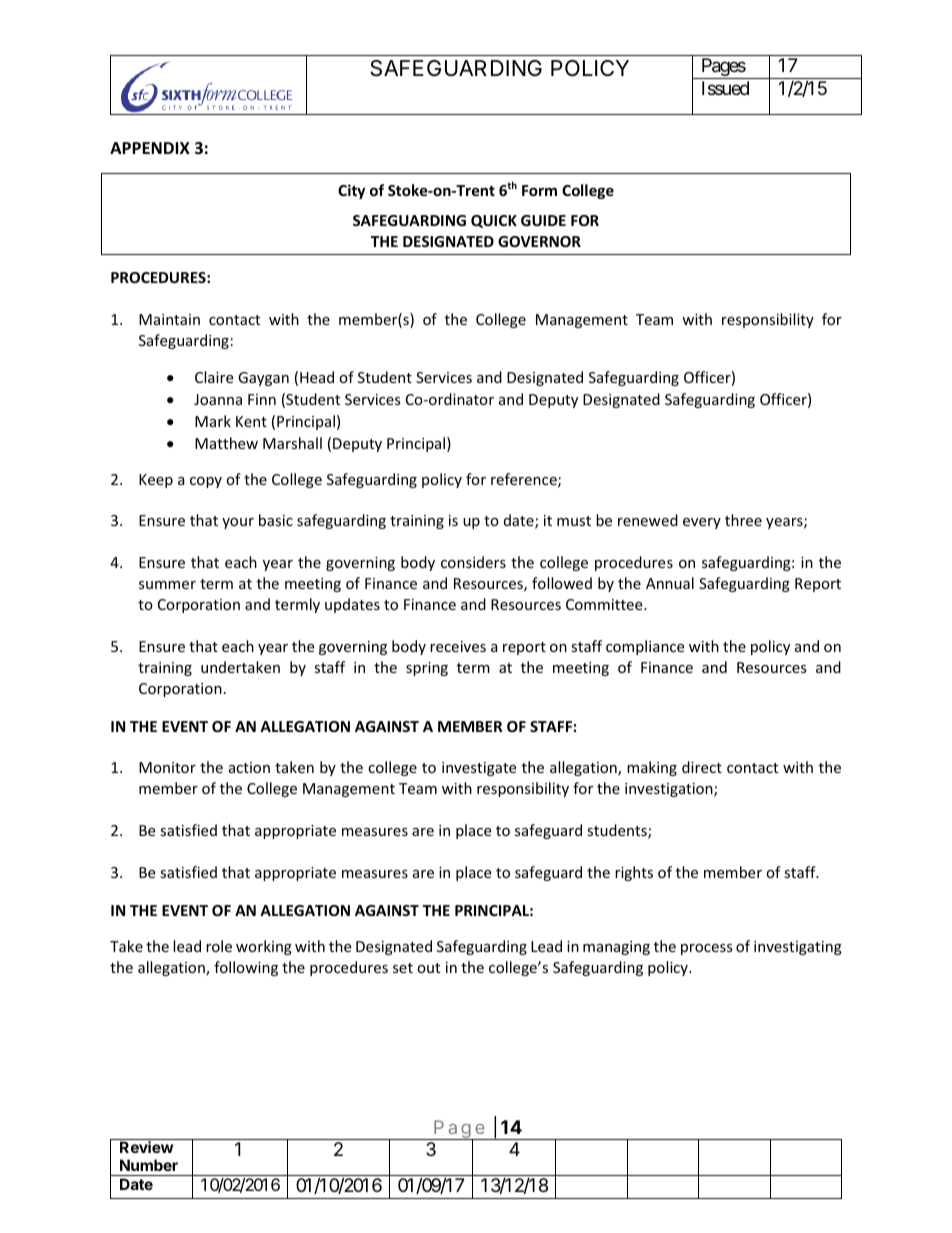 This document has width=952, height=1233. What do you see at coordinates (670, 583) in the document?
I see `Annual` at bounding box center [670, 583].
